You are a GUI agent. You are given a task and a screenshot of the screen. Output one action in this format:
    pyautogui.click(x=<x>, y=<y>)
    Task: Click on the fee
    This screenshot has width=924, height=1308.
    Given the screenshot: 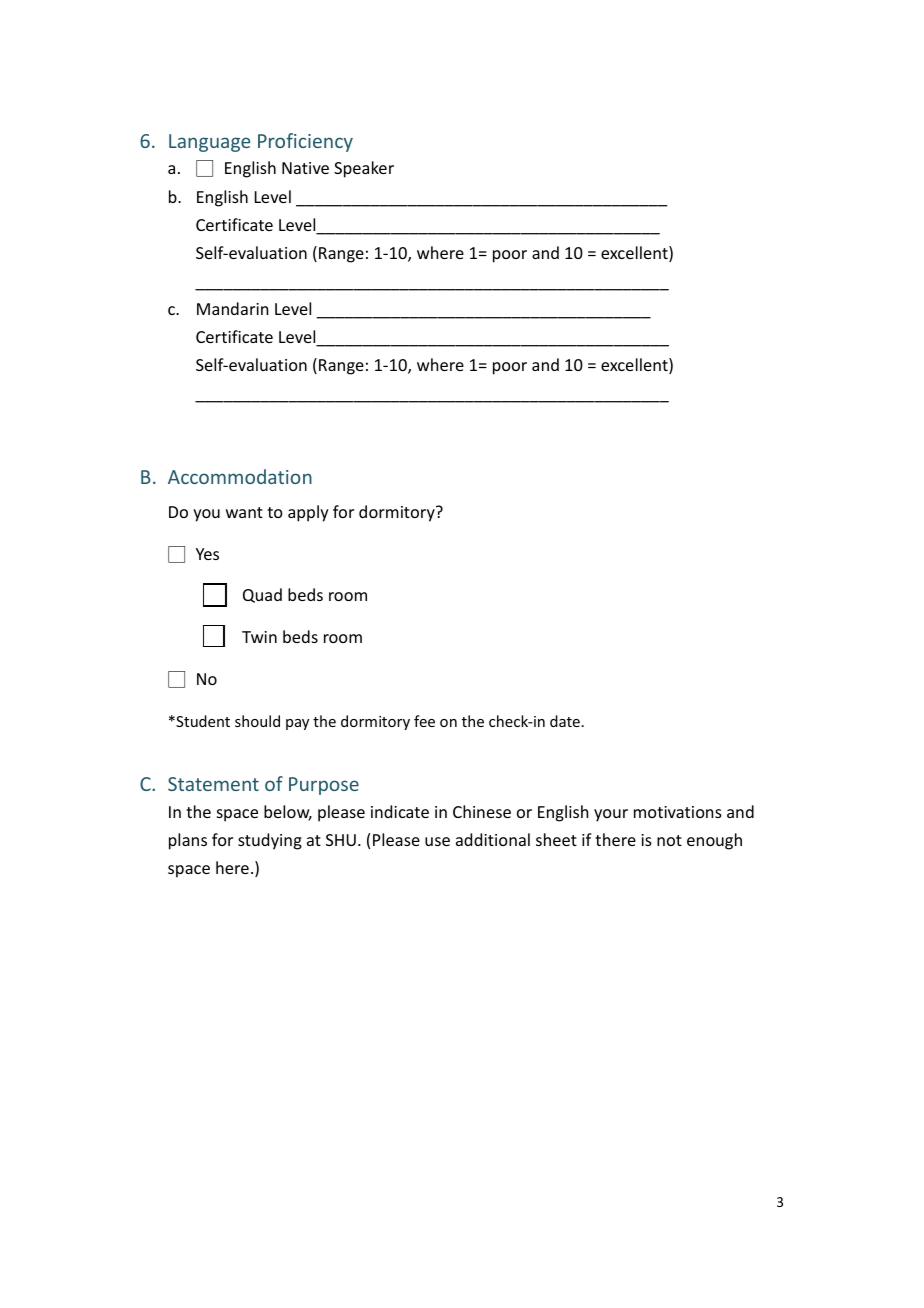 What is the action you would take?
    pyautogui.click(x=424, y=721)
